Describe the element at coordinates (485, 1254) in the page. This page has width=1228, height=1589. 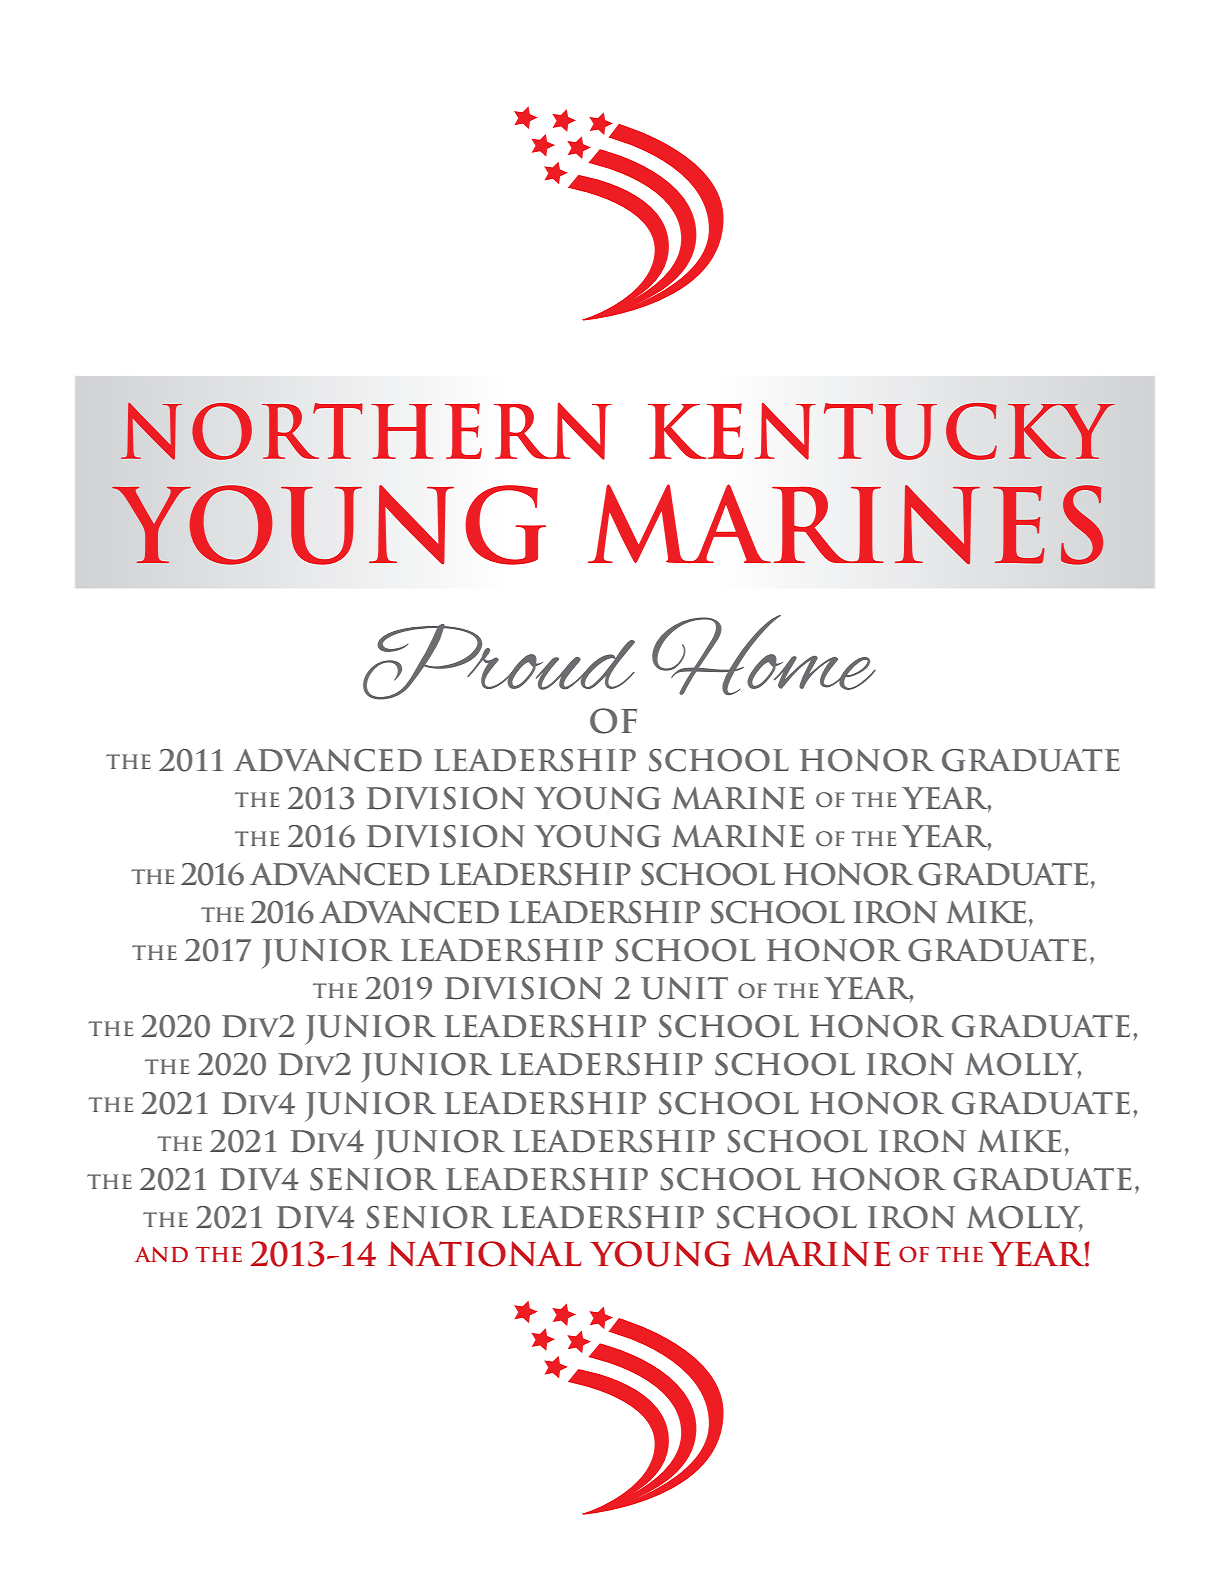
I see `NATIONAL` at that location.
